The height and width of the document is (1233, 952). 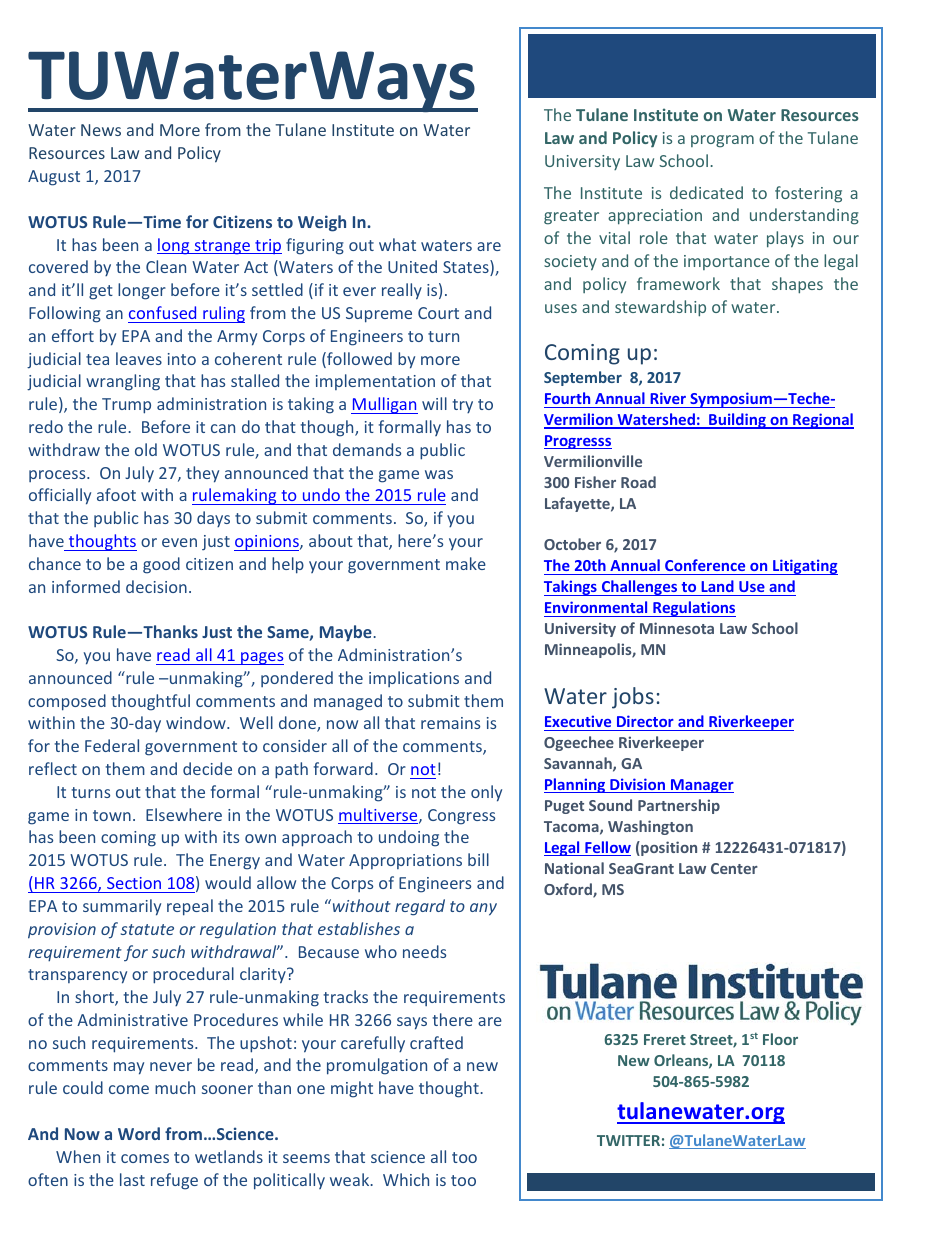 I want to click on Word, so click(x=139, y=1133).
